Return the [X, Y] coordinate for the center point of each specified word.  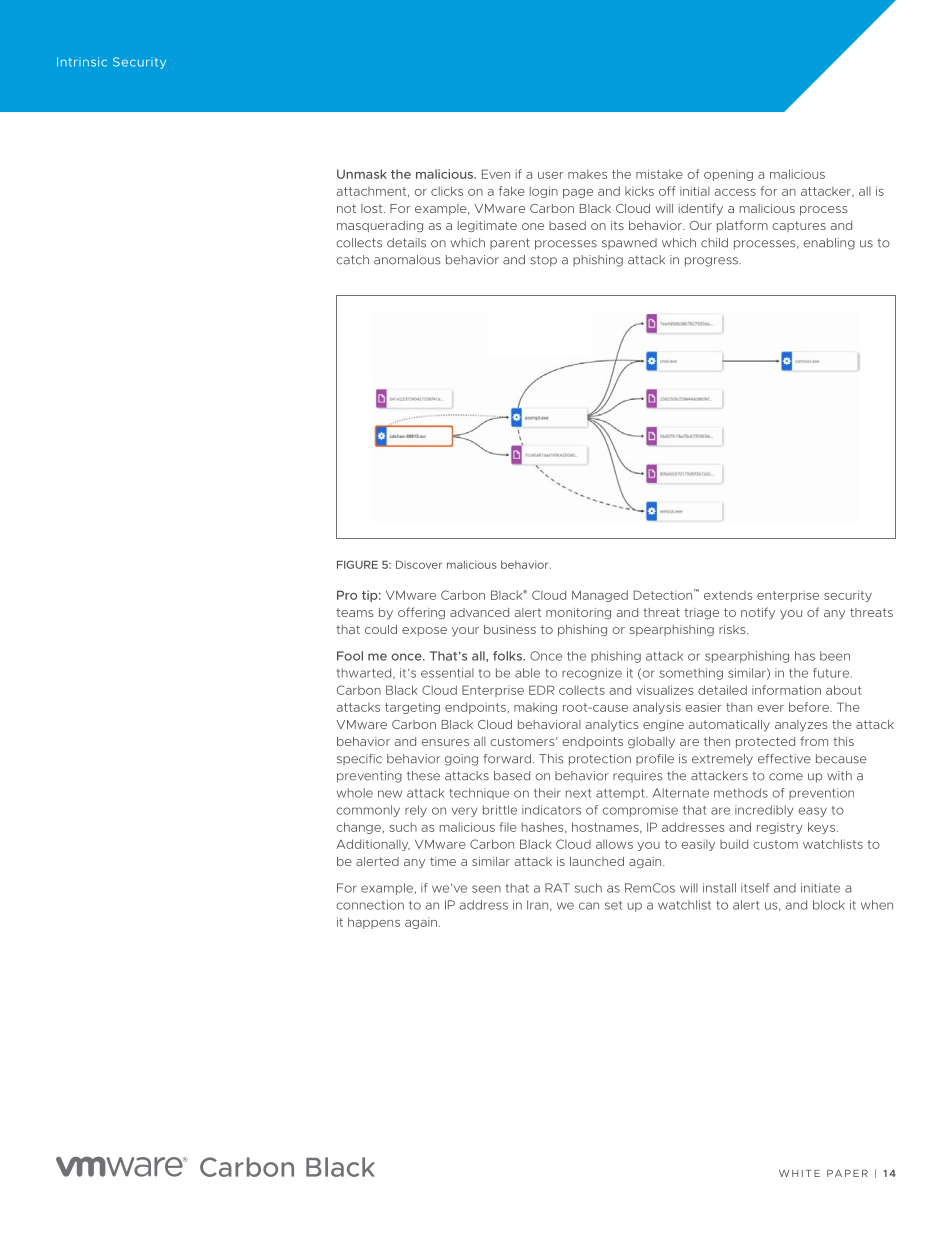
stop [543, 261]
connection [370, 905]
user [550, 175]
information [786, 690]
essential [447, 673]
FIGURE [357, 564]
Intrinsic [82, 62]
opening [728, 175]
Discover [419, 565]
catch [352, 260]
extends [728, 595]
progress [712, 262]
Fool [350, 656]
